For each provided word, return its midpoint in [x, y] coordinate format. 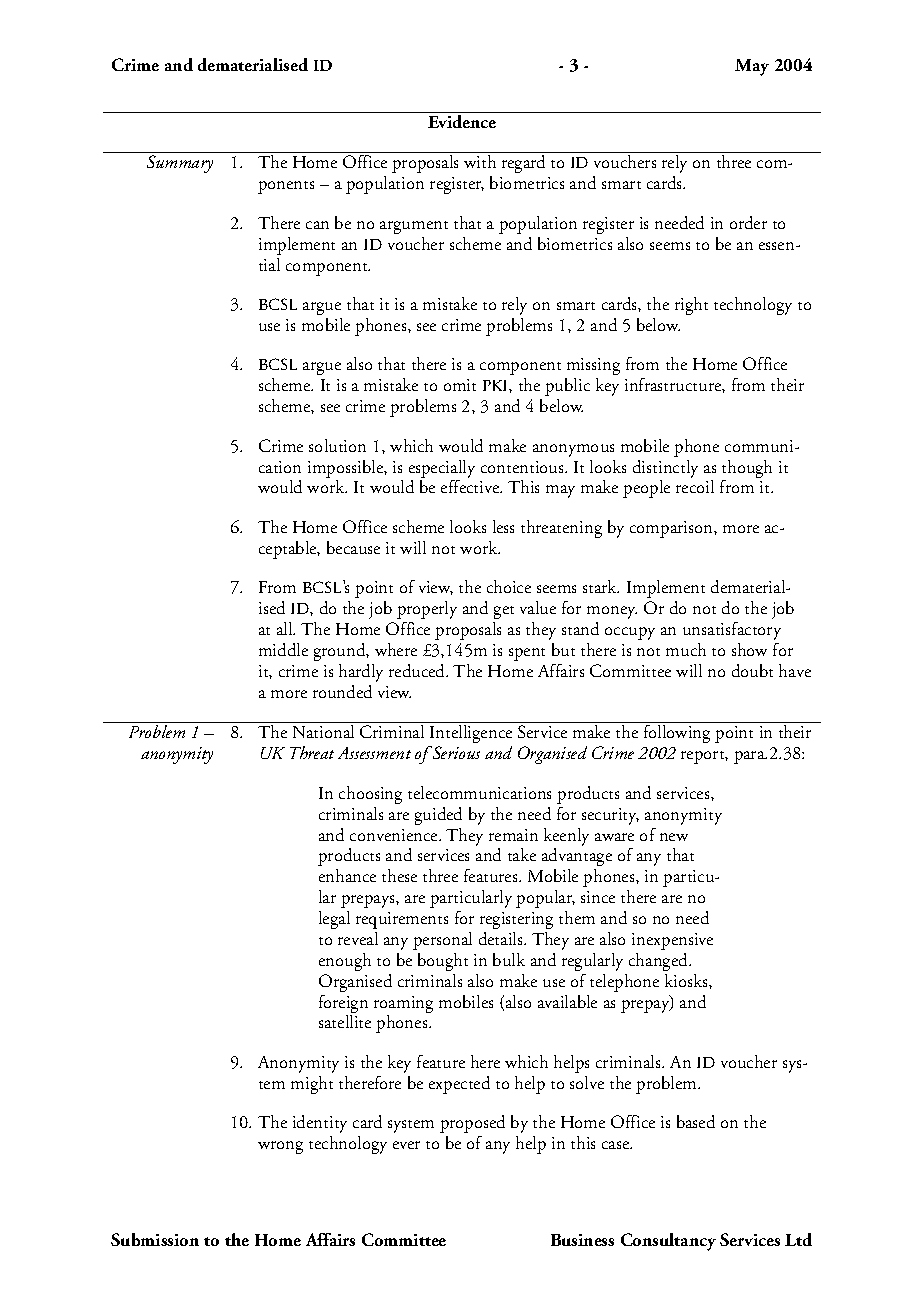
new [674, 837]
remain [513, 835]
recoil [695, 486]
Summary [180, 164]
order [748, 222]
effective [471, 486]
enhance [347, 875]
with [480, 161]
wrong [280, 1147]
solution [337, 445]
